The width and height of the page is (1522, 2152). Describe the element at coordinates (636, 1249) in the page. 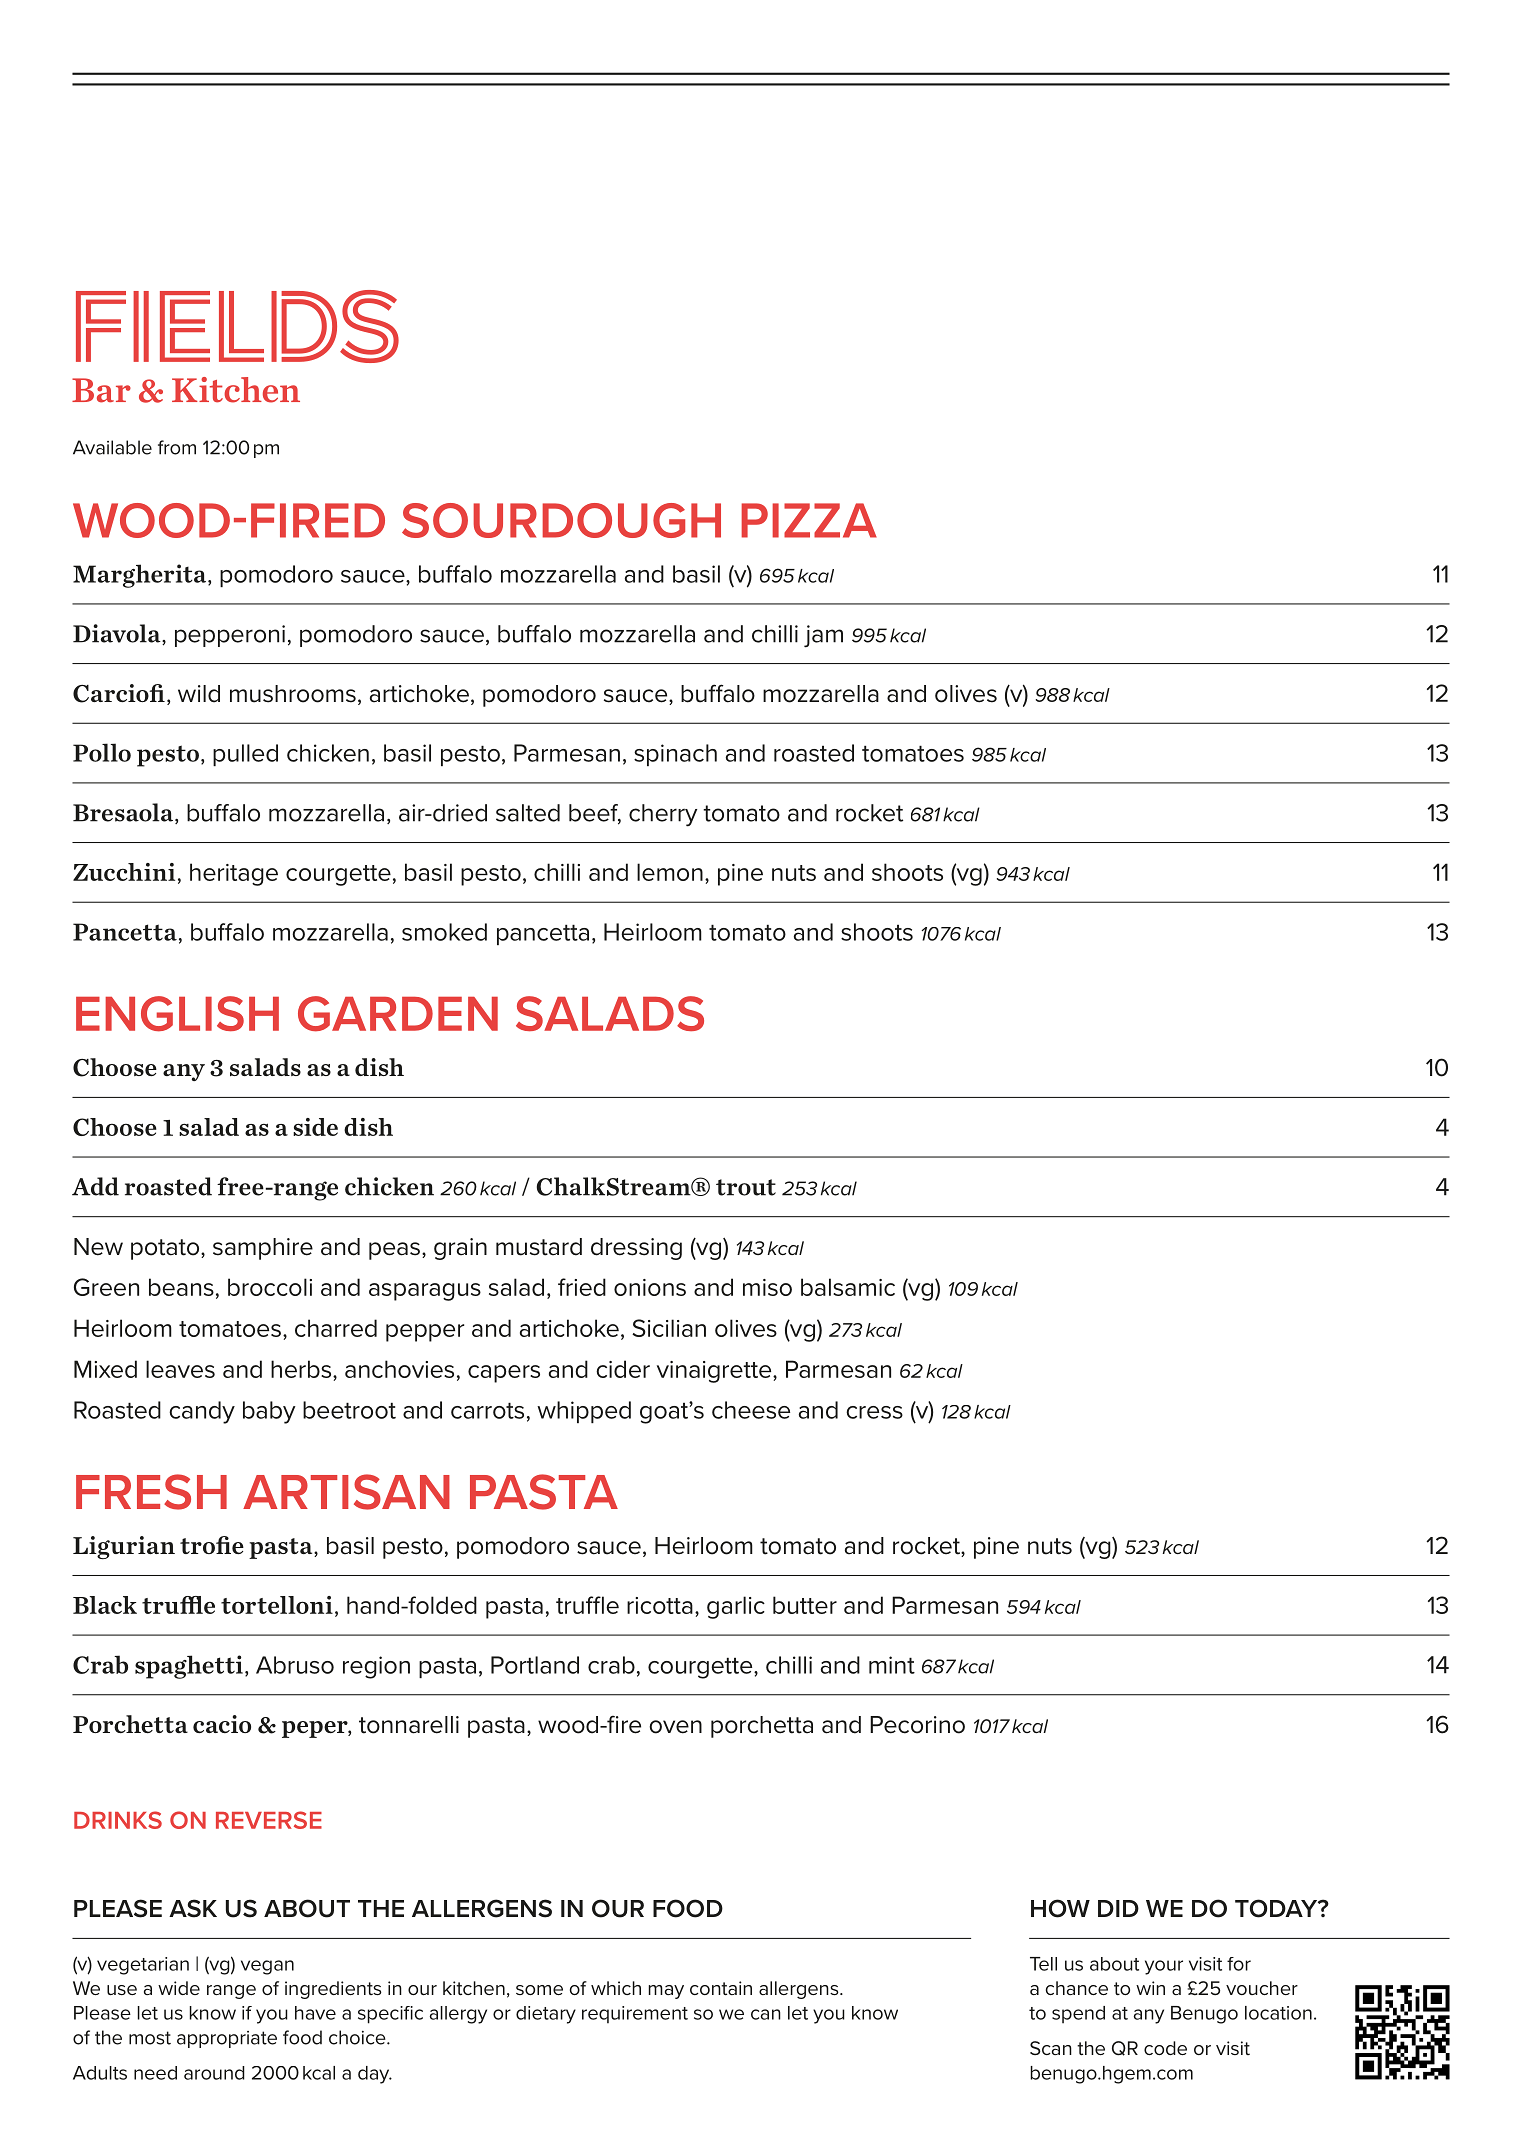

I see `dressing` at that location.
